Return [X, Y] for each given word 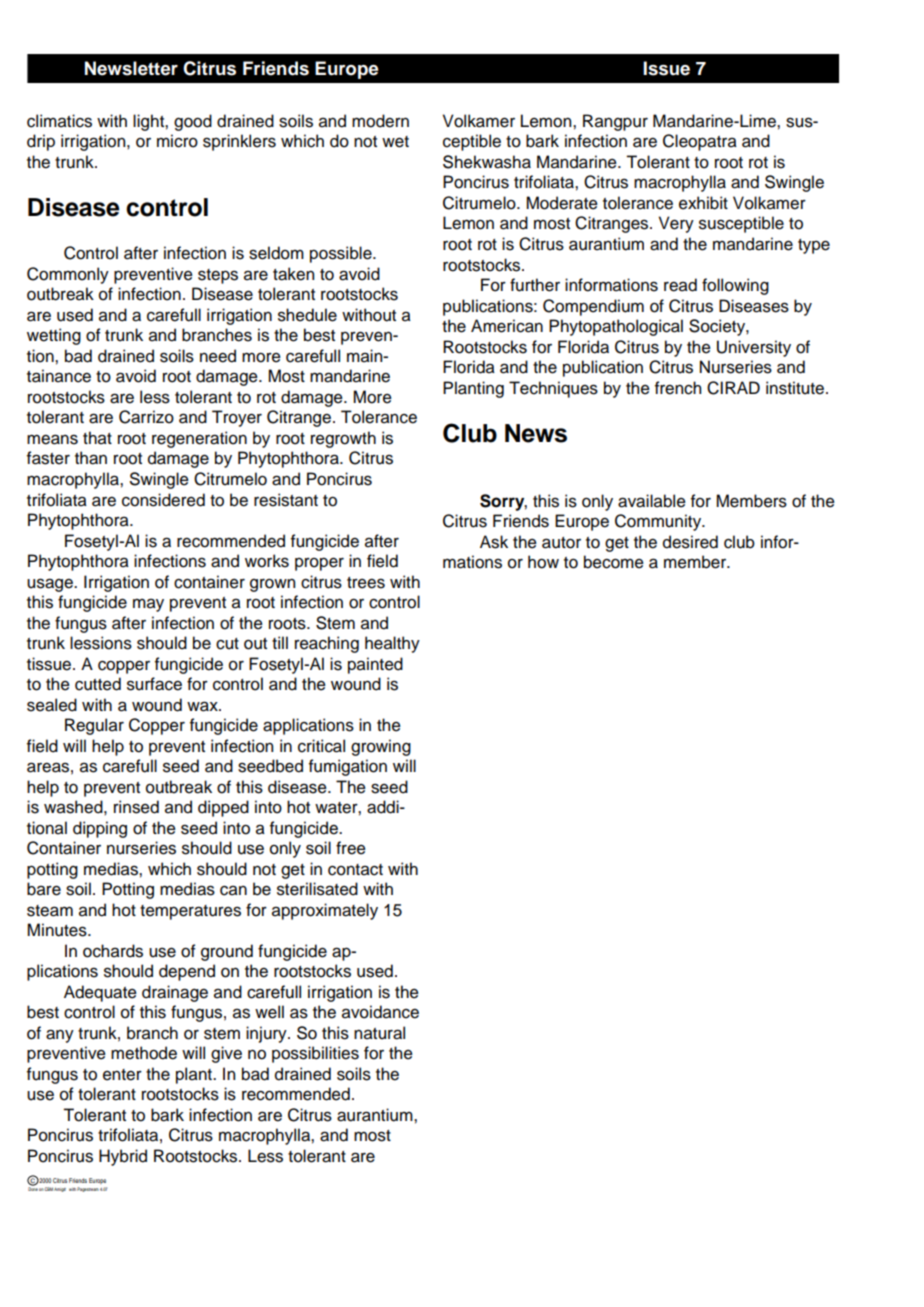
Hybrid [123, 1157]
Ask [494, 542]
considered [163, 500]
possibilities [315, 1054]
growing [381, 747]
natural [379, 1033]
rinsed [136, 807]
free [351, 848]
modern [380, 121]
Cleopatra [700, 142]
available [652, 501]
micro [177, 141]
